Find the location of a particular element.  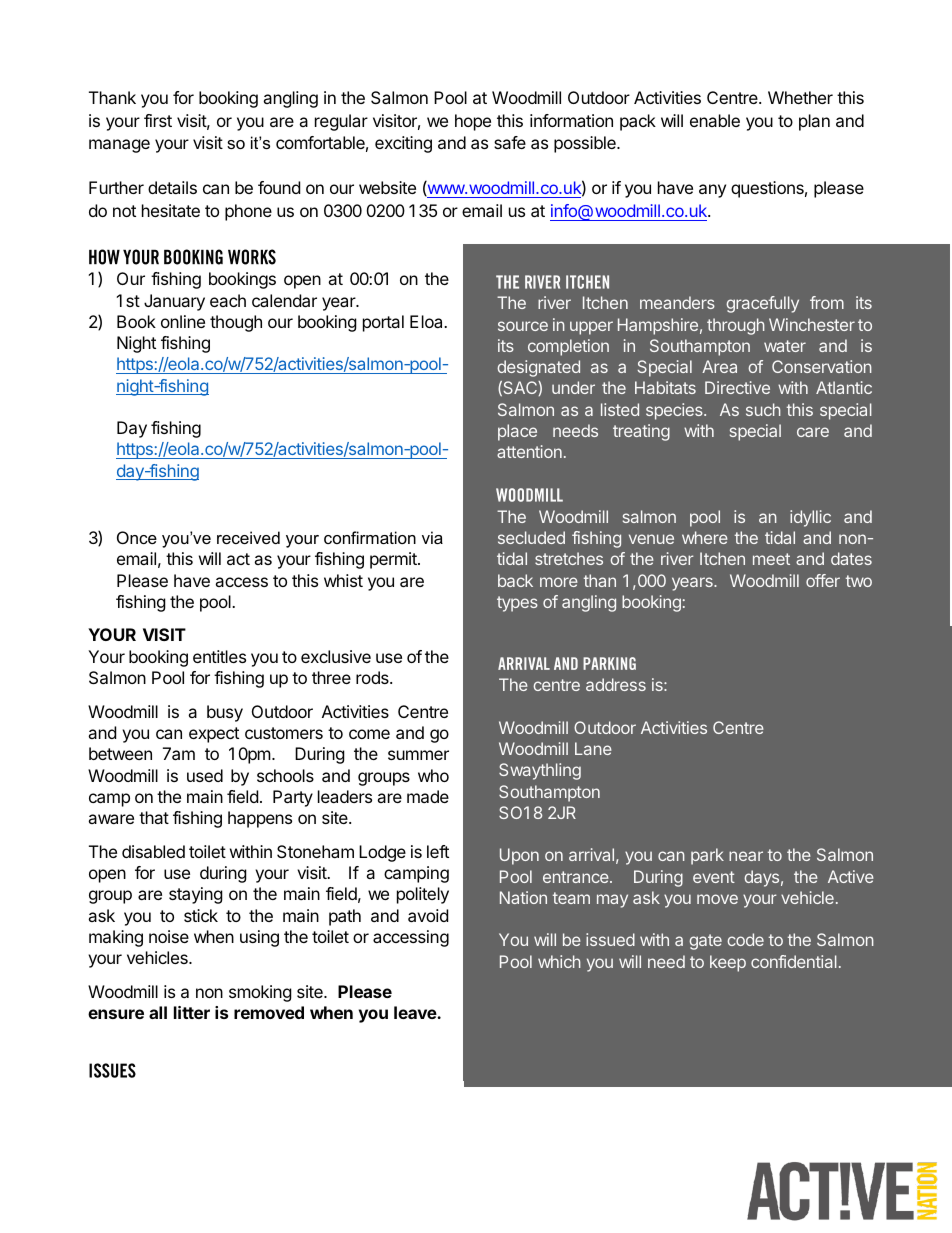

litter is located at coordinates (192, 1012).
